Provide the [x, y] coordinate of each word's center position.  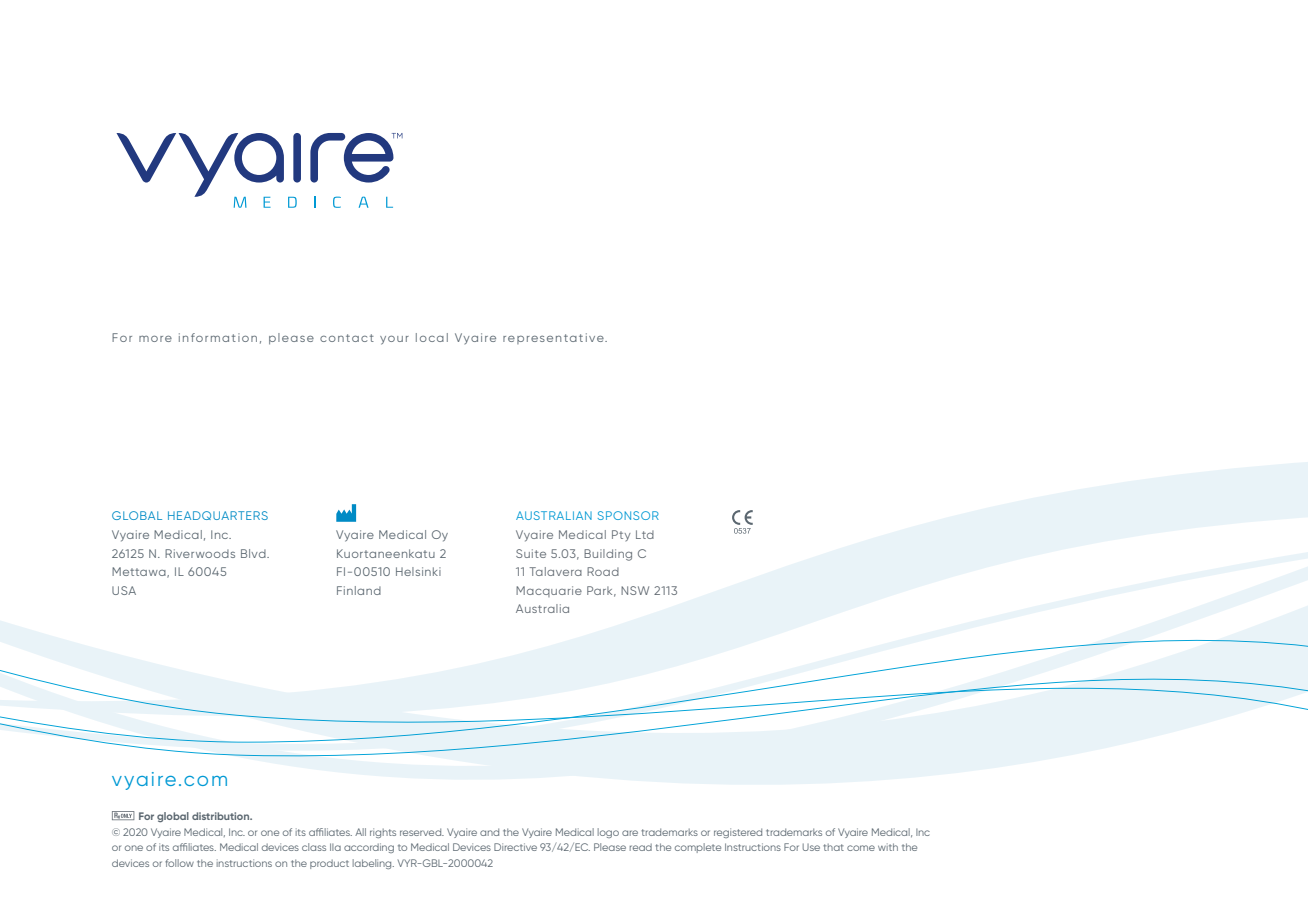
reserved [422, 832]
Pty [621, 535]
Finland [359, 590]
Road [603, 571]
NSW [635, 590]
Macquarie [549, 591]
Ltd [645, 534]
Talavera [555, 571]
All [360, 832]
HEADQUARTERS [218, 515]
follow [179, 863]
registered [738, 833]
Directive [515, 847]
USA [124, 590]
